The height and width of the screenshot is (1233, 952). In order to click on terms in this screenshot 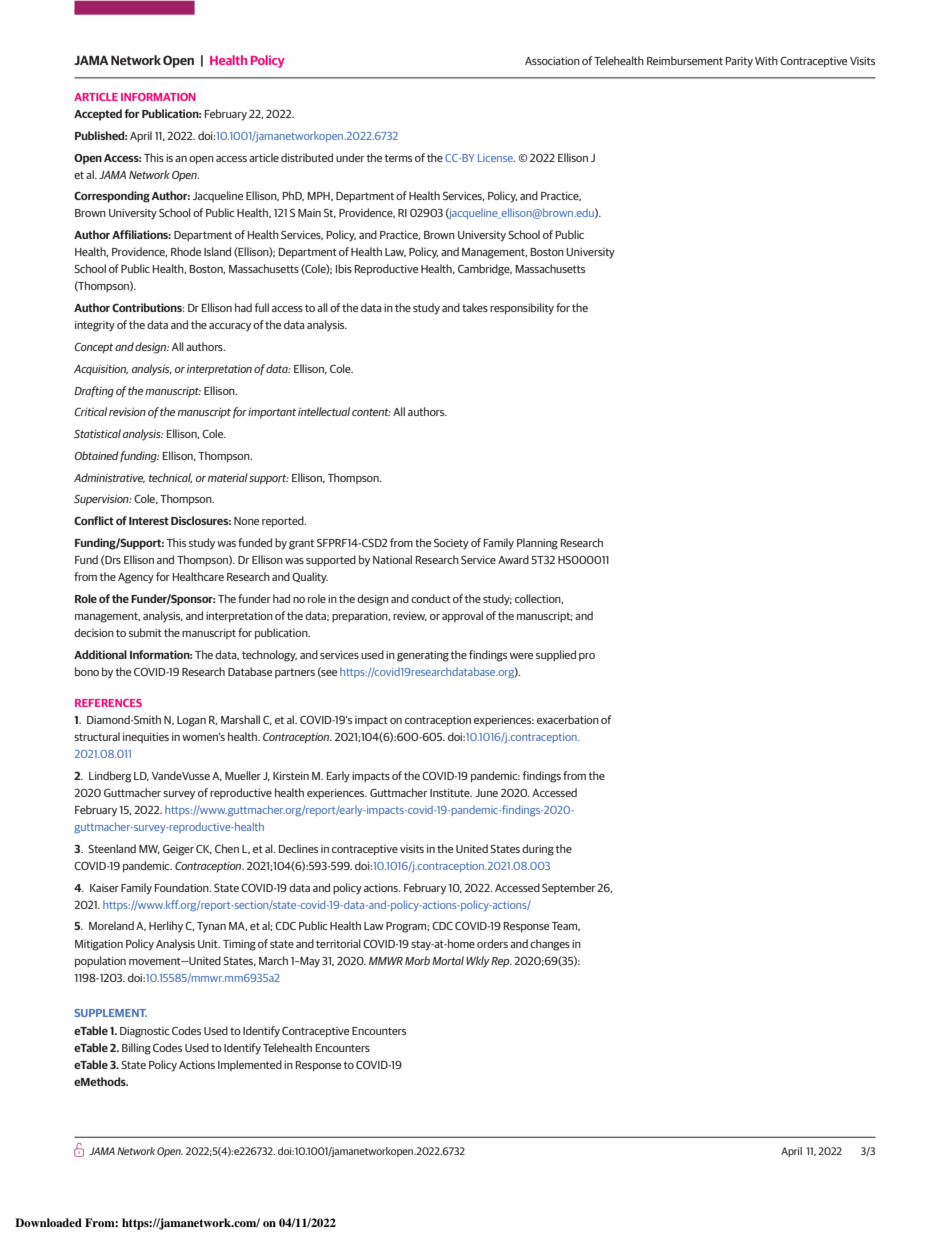, I will do `click(398, 158)`.
